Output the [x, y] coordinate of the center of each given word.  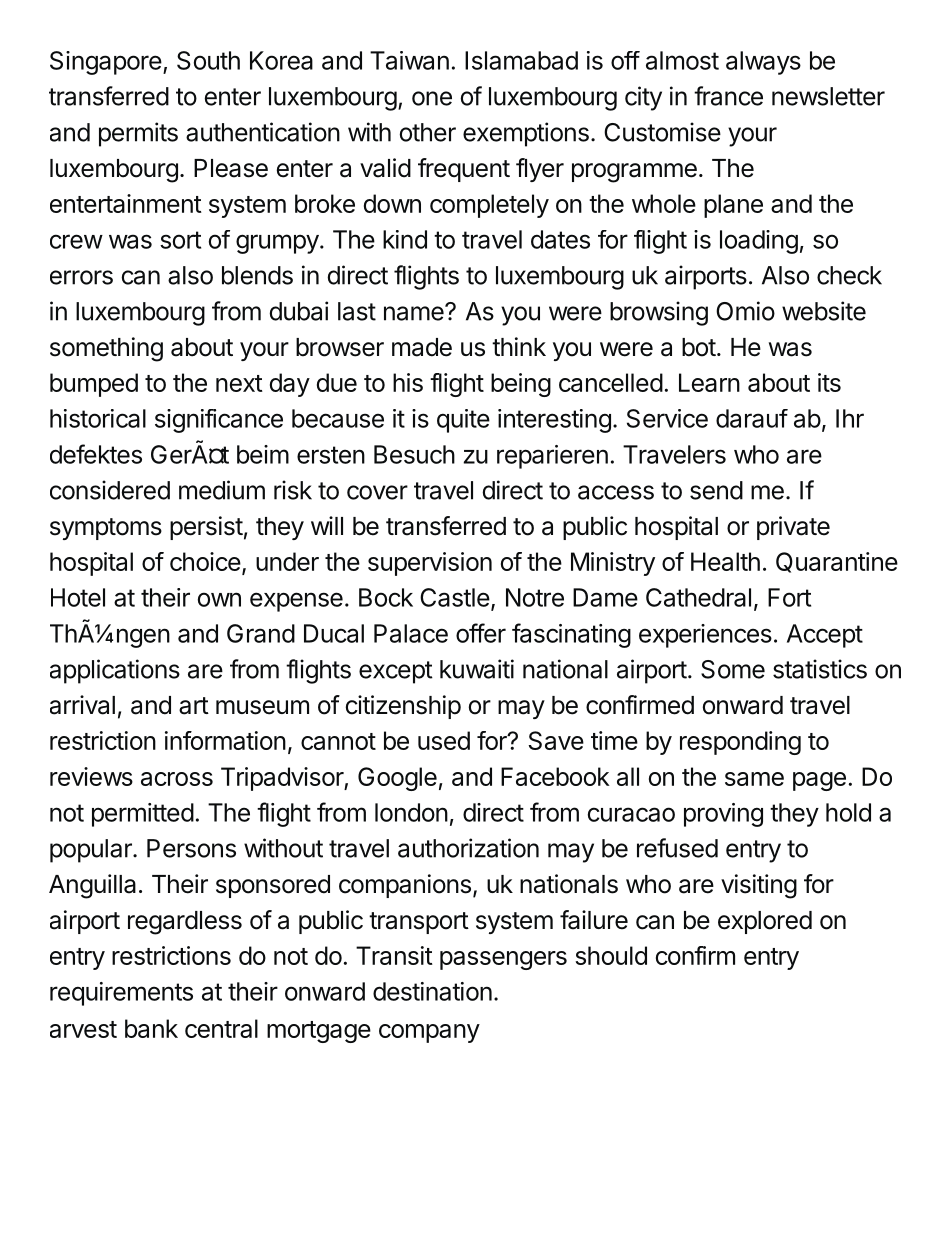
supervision [430, 564]
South [208, 60]
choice [205, 561]
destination [432, 991]
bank [151, 1028]
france [728, 96]
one [432, 98]
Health [725, 561]
